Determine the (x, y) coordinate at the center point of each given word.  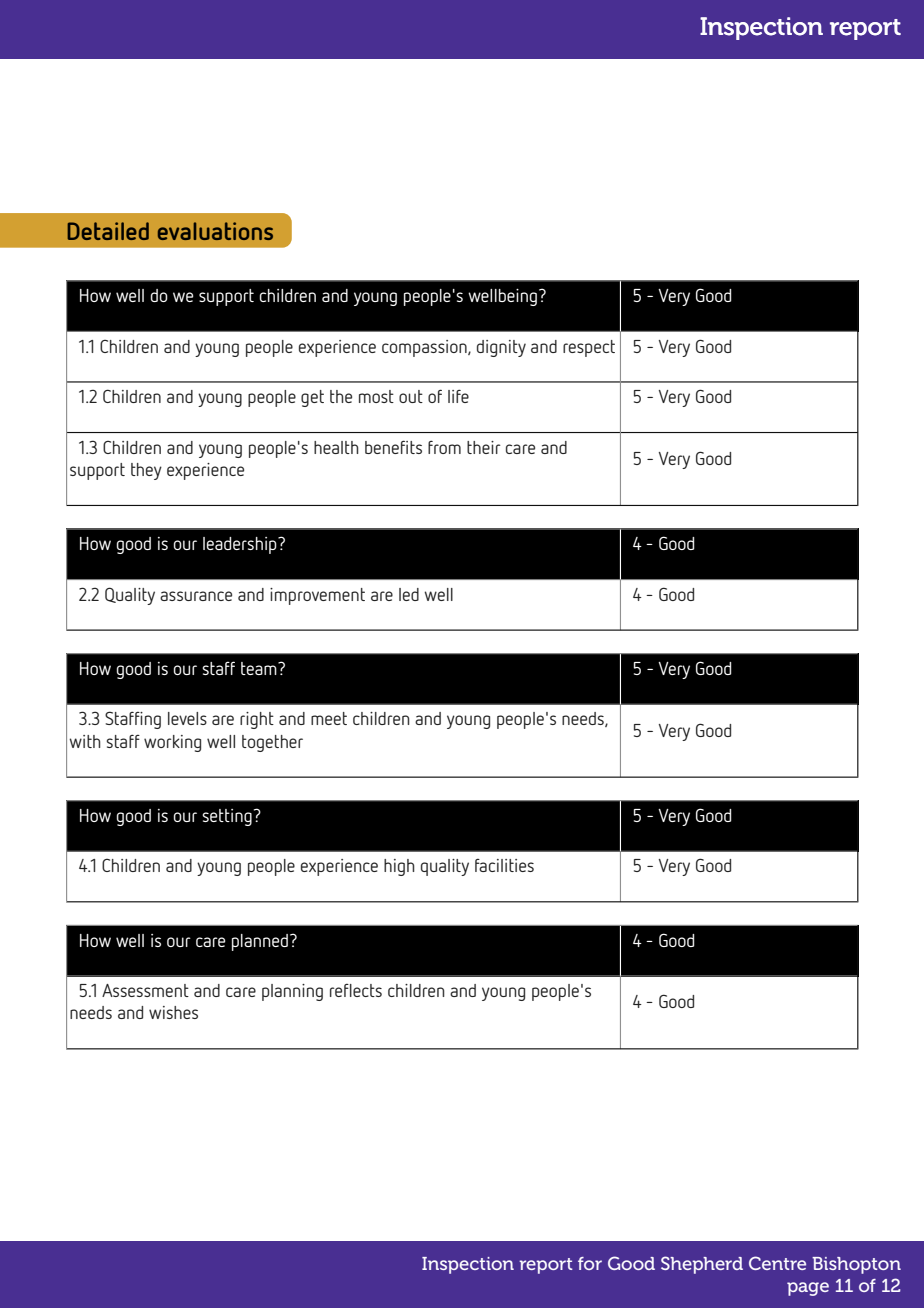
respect (589, 348)
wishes (173, 1012)
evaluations (215, 231)
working (172, 743)
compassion (425, 348)
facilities (504, 865)
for (590, 1263)
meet (329, 718)
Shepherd (702, 1265)
